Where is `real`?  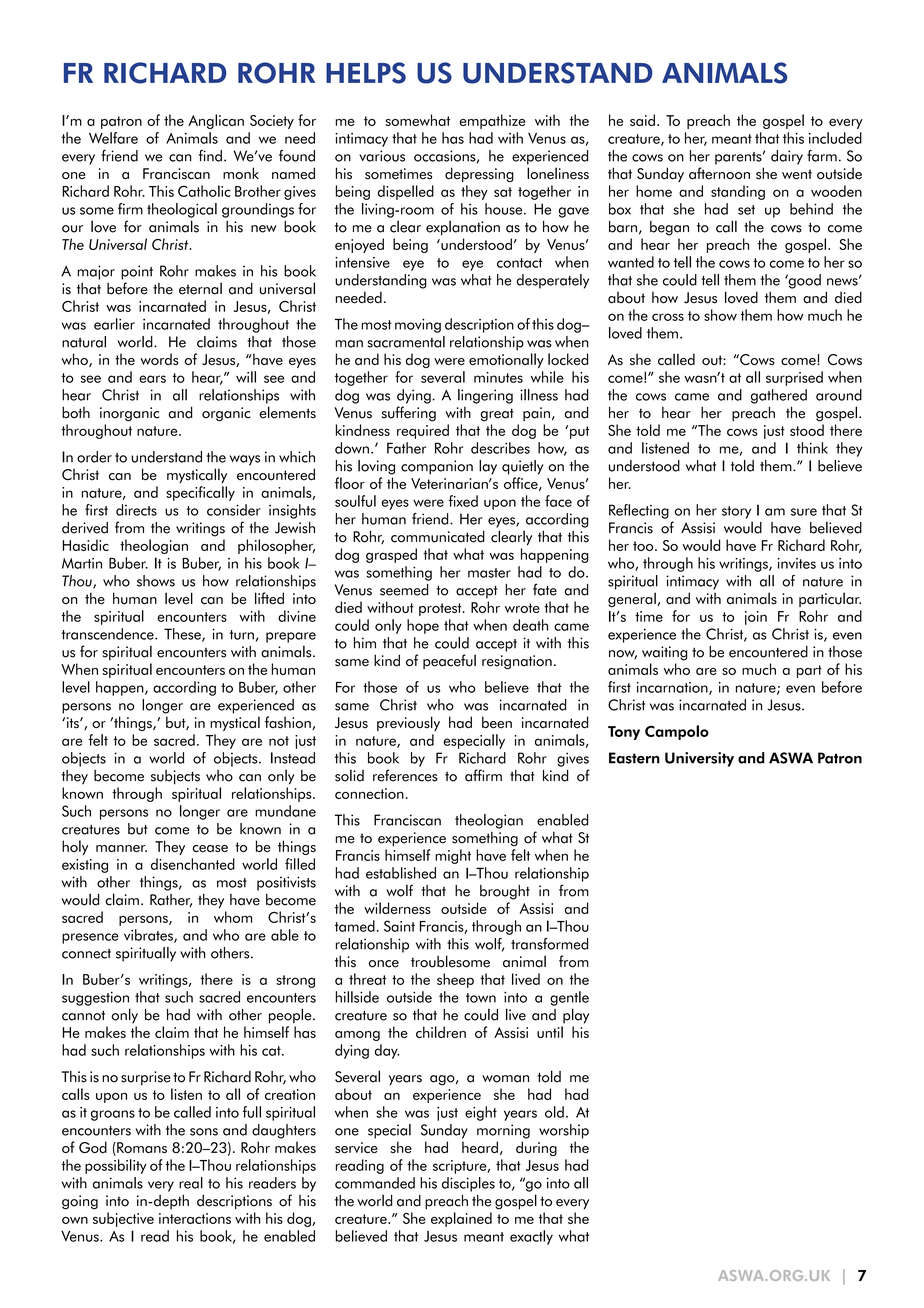 real is located at coordinates (191, 1183).
